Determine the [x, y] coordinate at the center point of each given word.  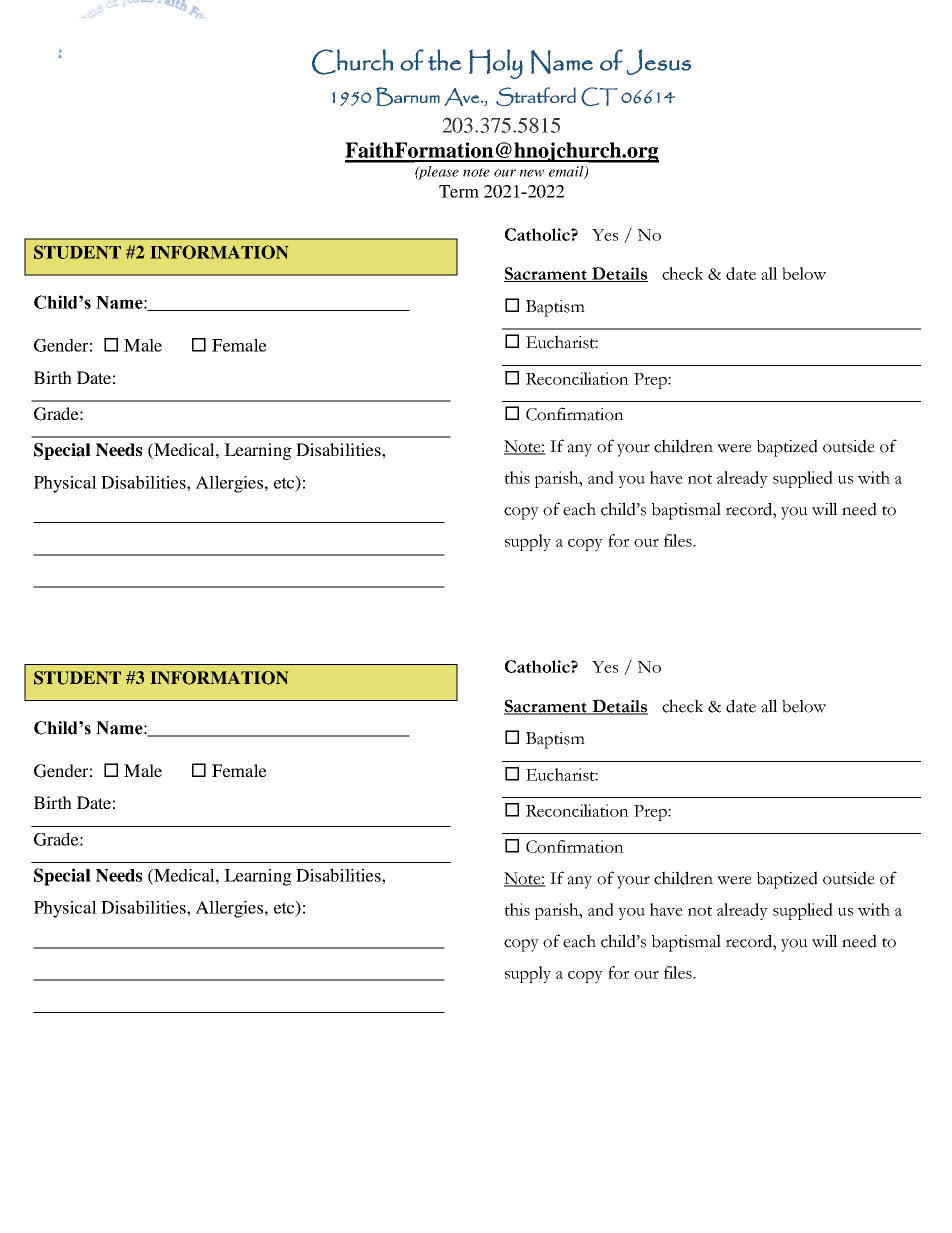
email [567, 172]
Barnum [408, 96]
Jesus [659, 62]
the [444, 60]
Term [459, 191]
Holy [496, 64]
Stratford [536, 96]
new [532, 173]
